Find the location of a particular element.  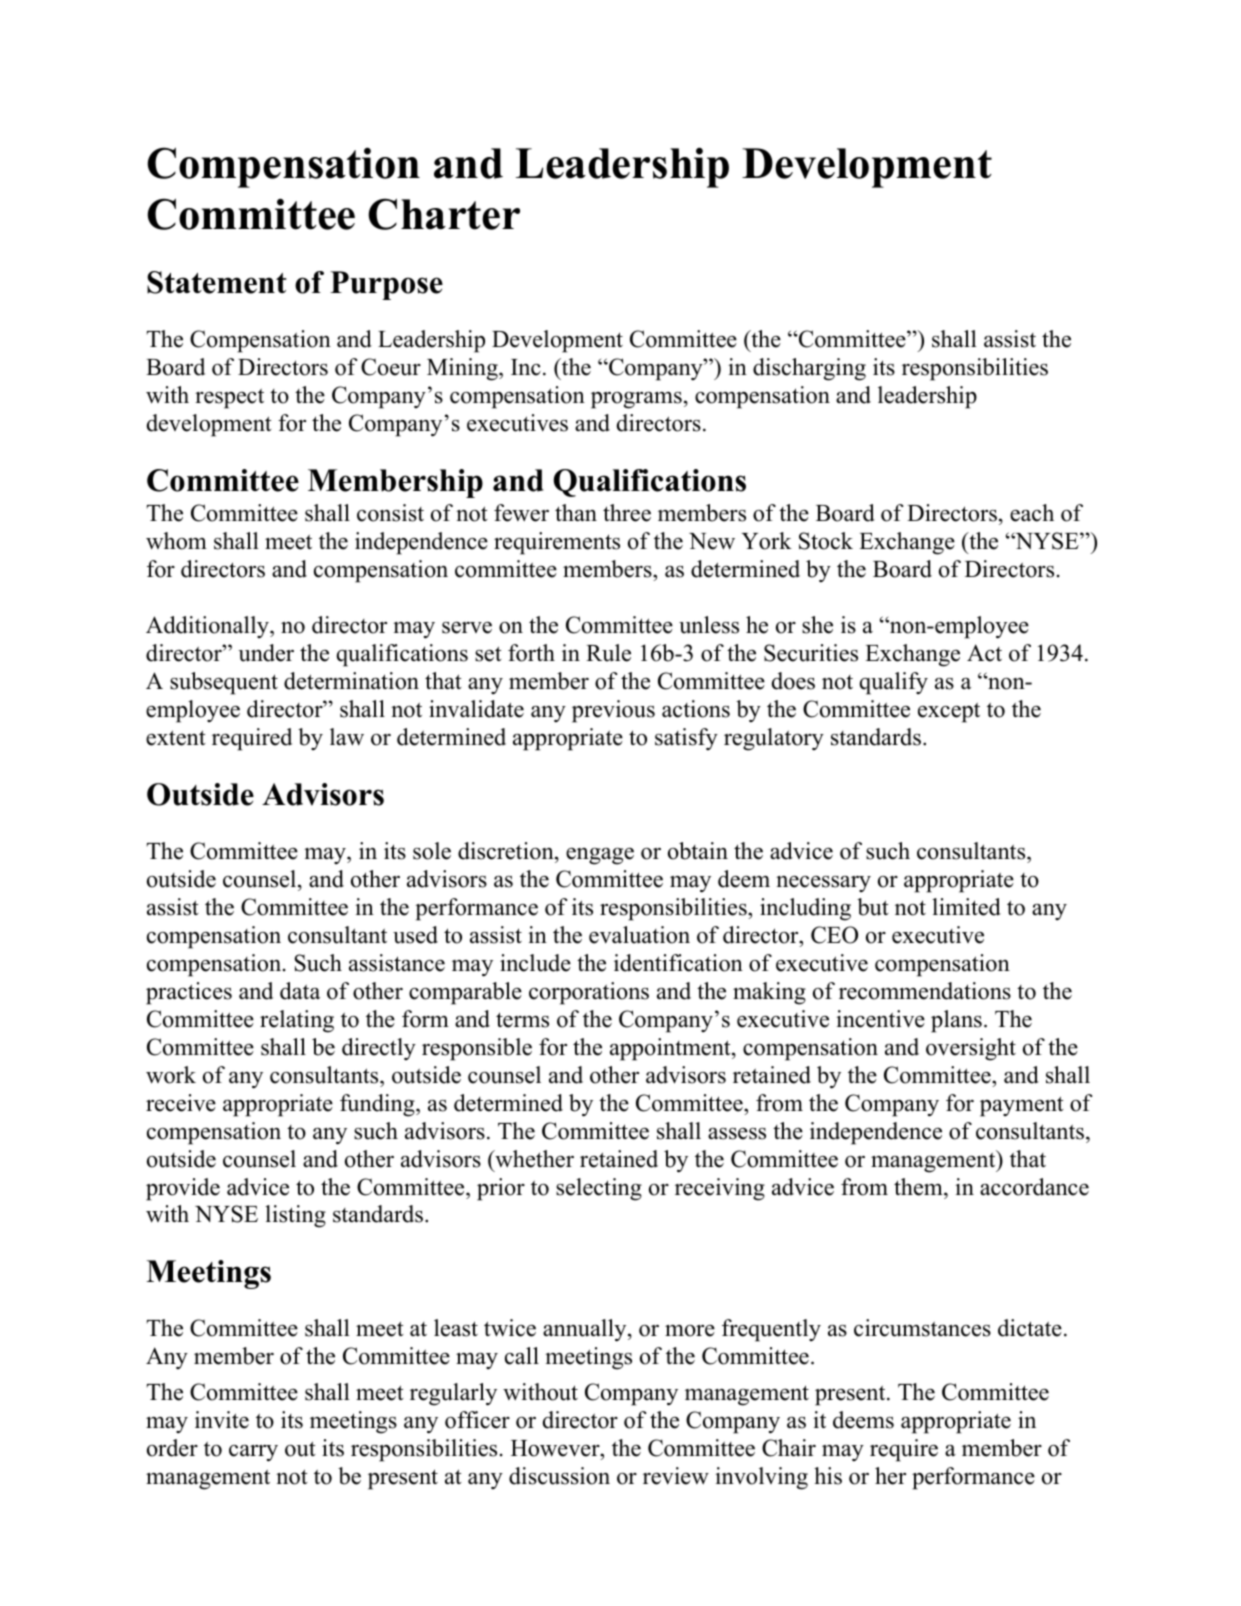

Charter is located at coordinates (444, 214).
